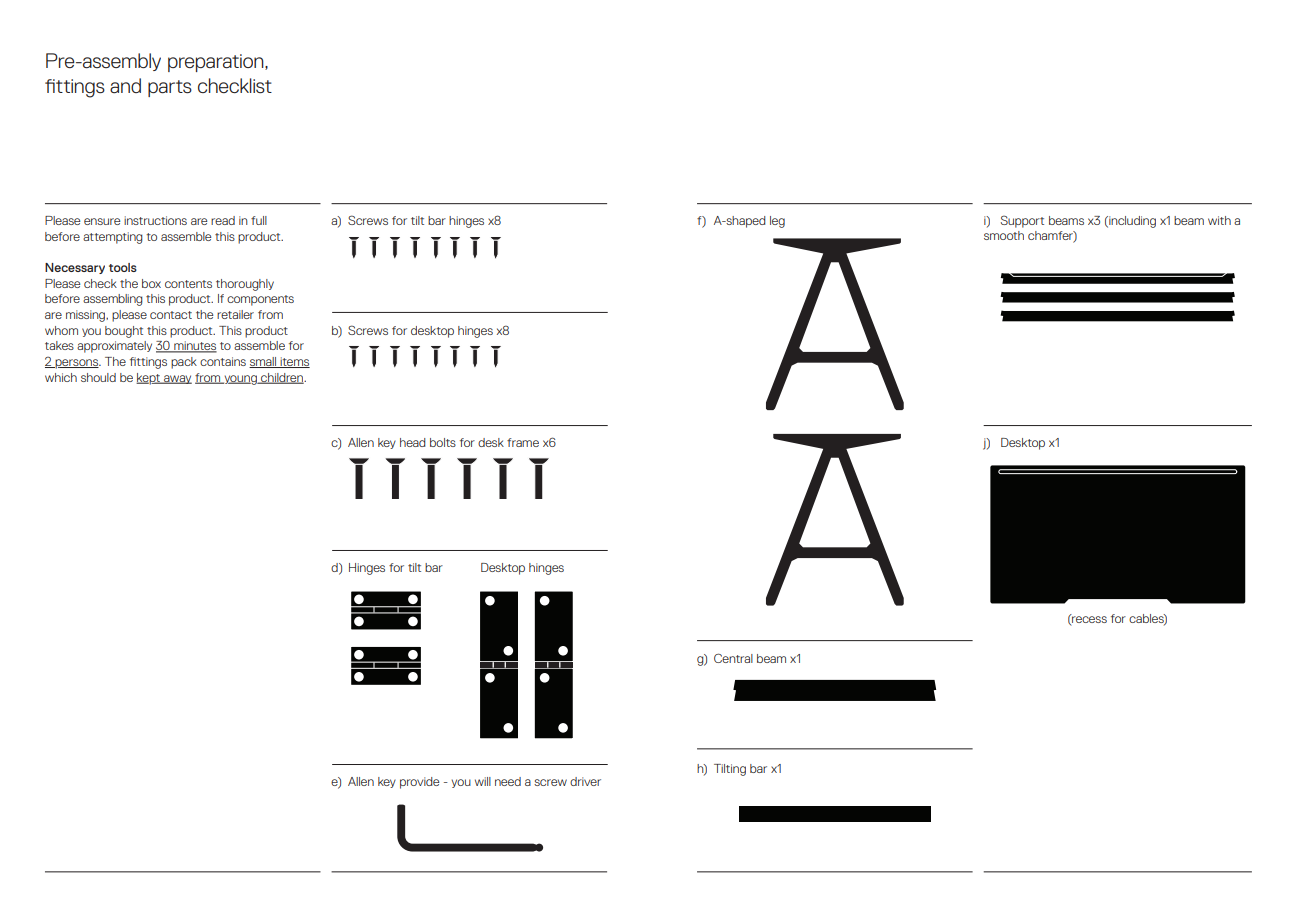 Image resolution: width=1302 pixels, height=924 pixels. I want to click on preparation, so click(217, 63).
